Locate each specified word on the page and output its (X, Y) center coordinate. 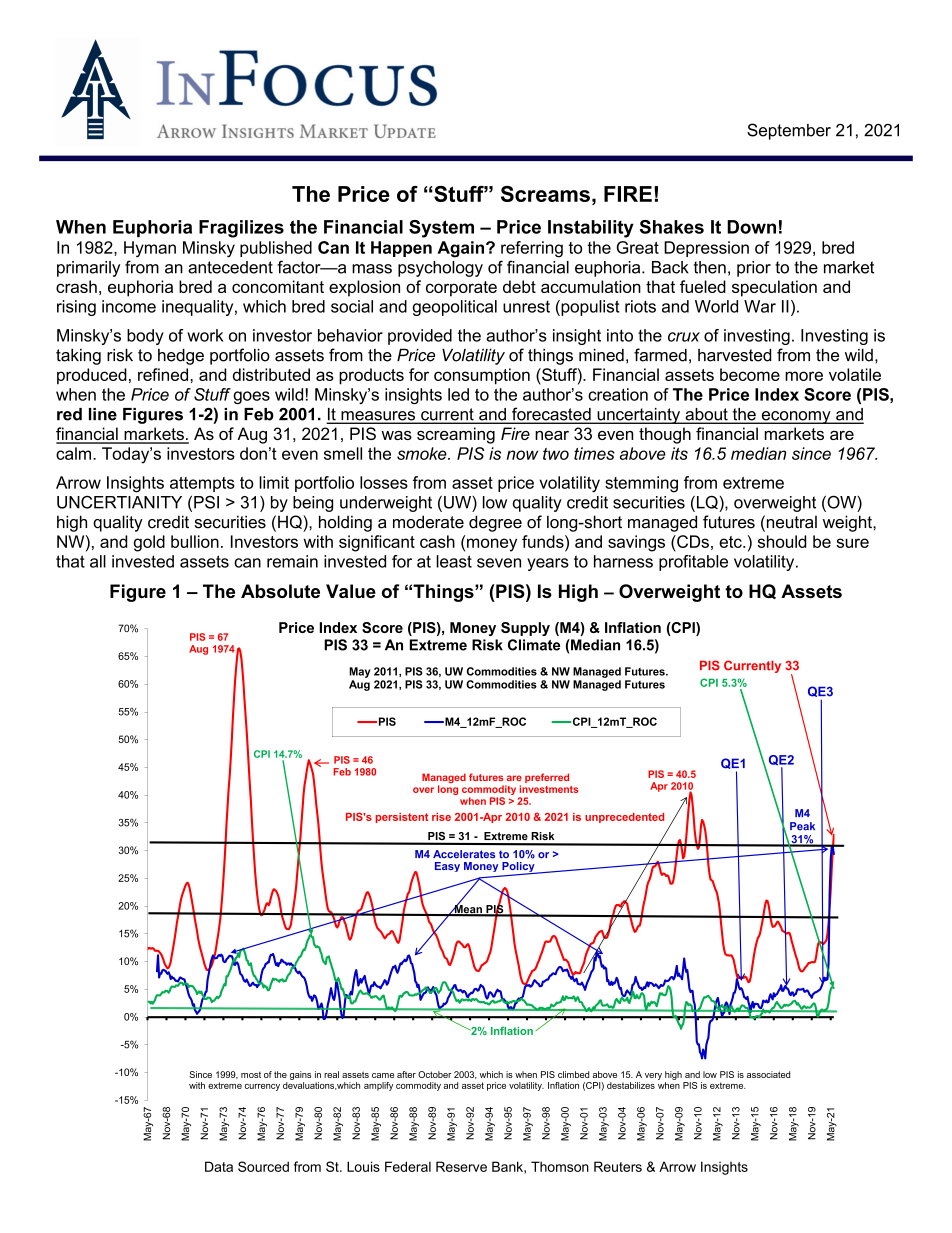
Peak (802, 826)
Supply (525, 629)
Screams (545, 194)
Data (219, 1166)
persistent (401, 818)
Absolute (280, 591)
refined (164, 374)
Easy (447, 867)
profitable (693, 563)
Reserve (461, 1166)
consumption (482, 376)
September (789, 131)
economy (796, 417)
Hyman (150, 249)
